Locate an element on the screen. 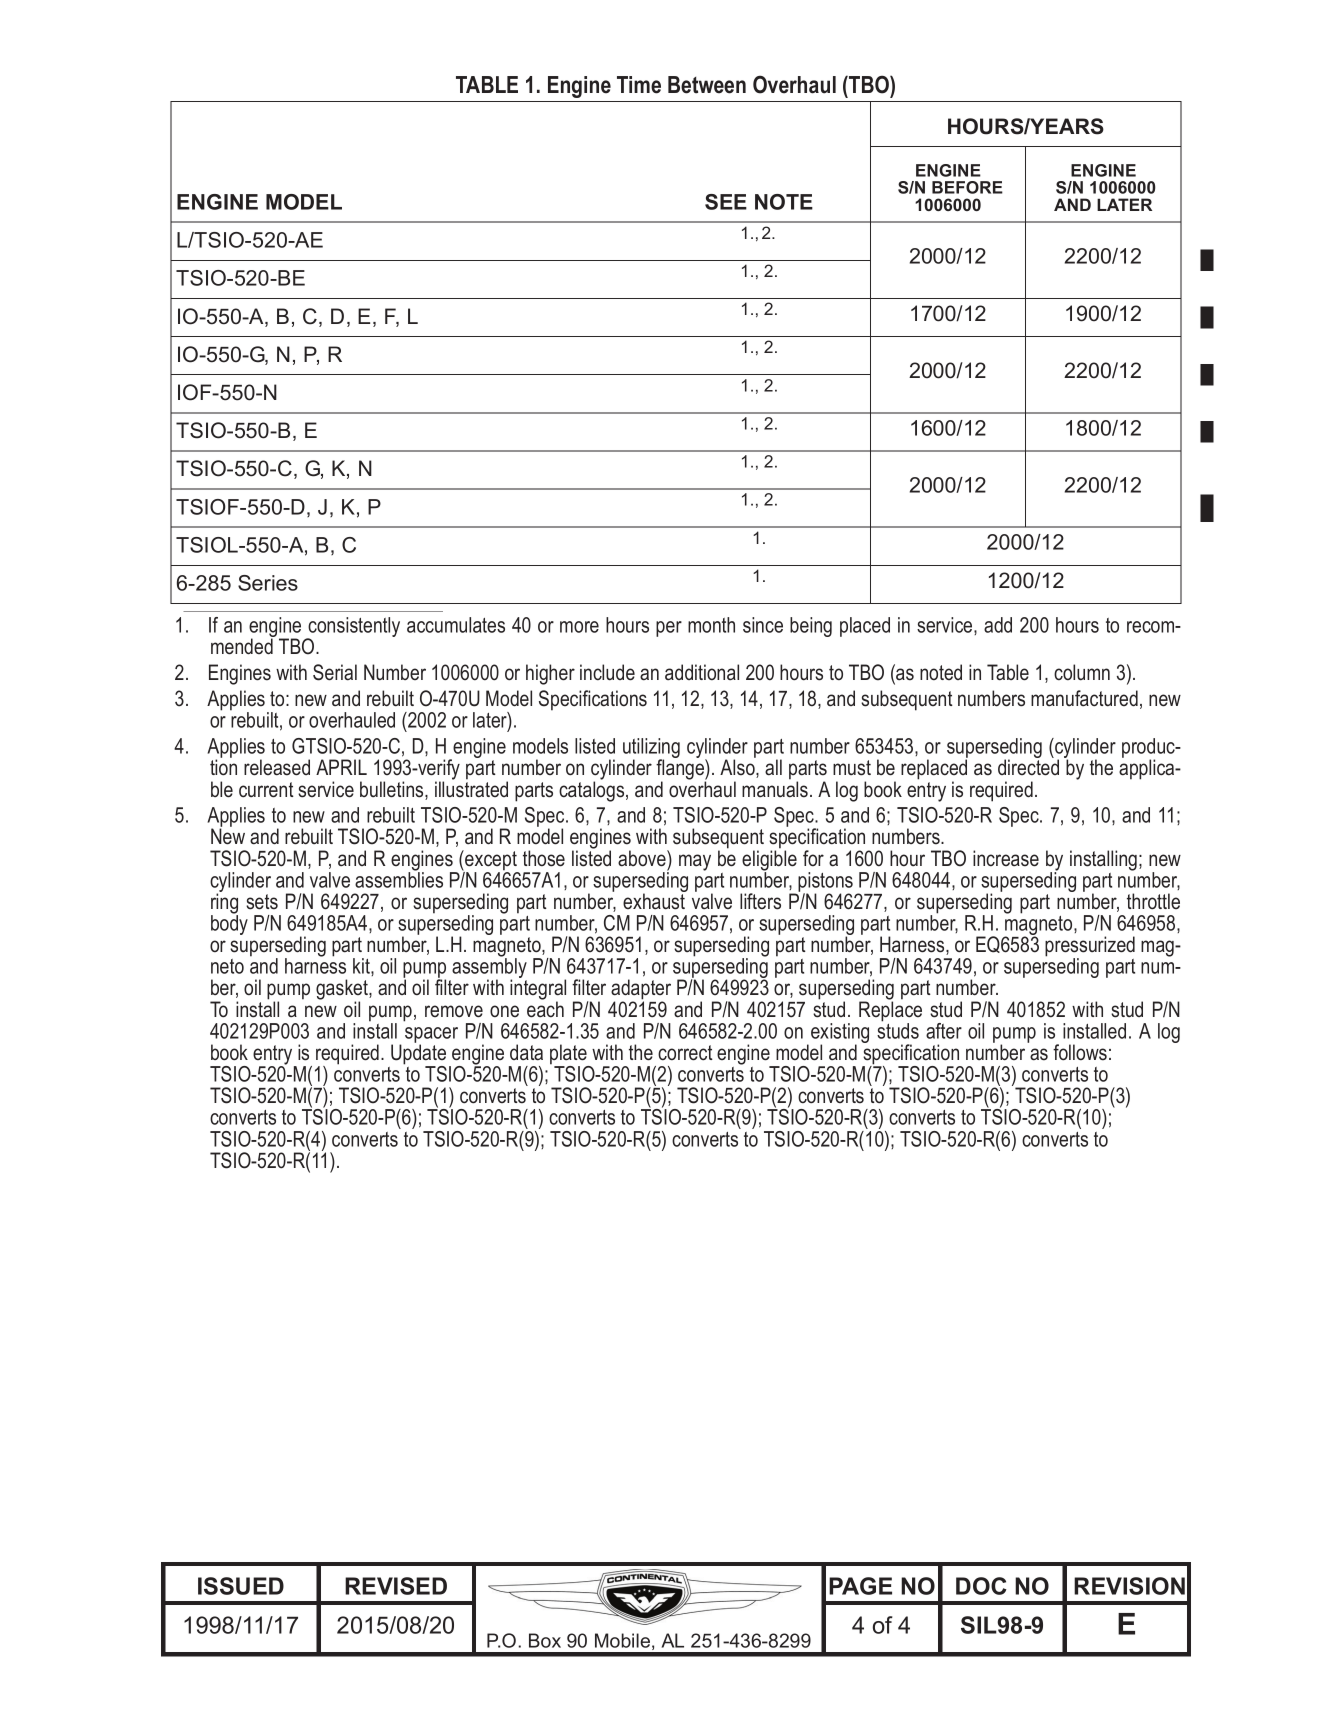 This screenshot has height=1709, width=1321. BEFORE is located at coordinates (967, 187).
